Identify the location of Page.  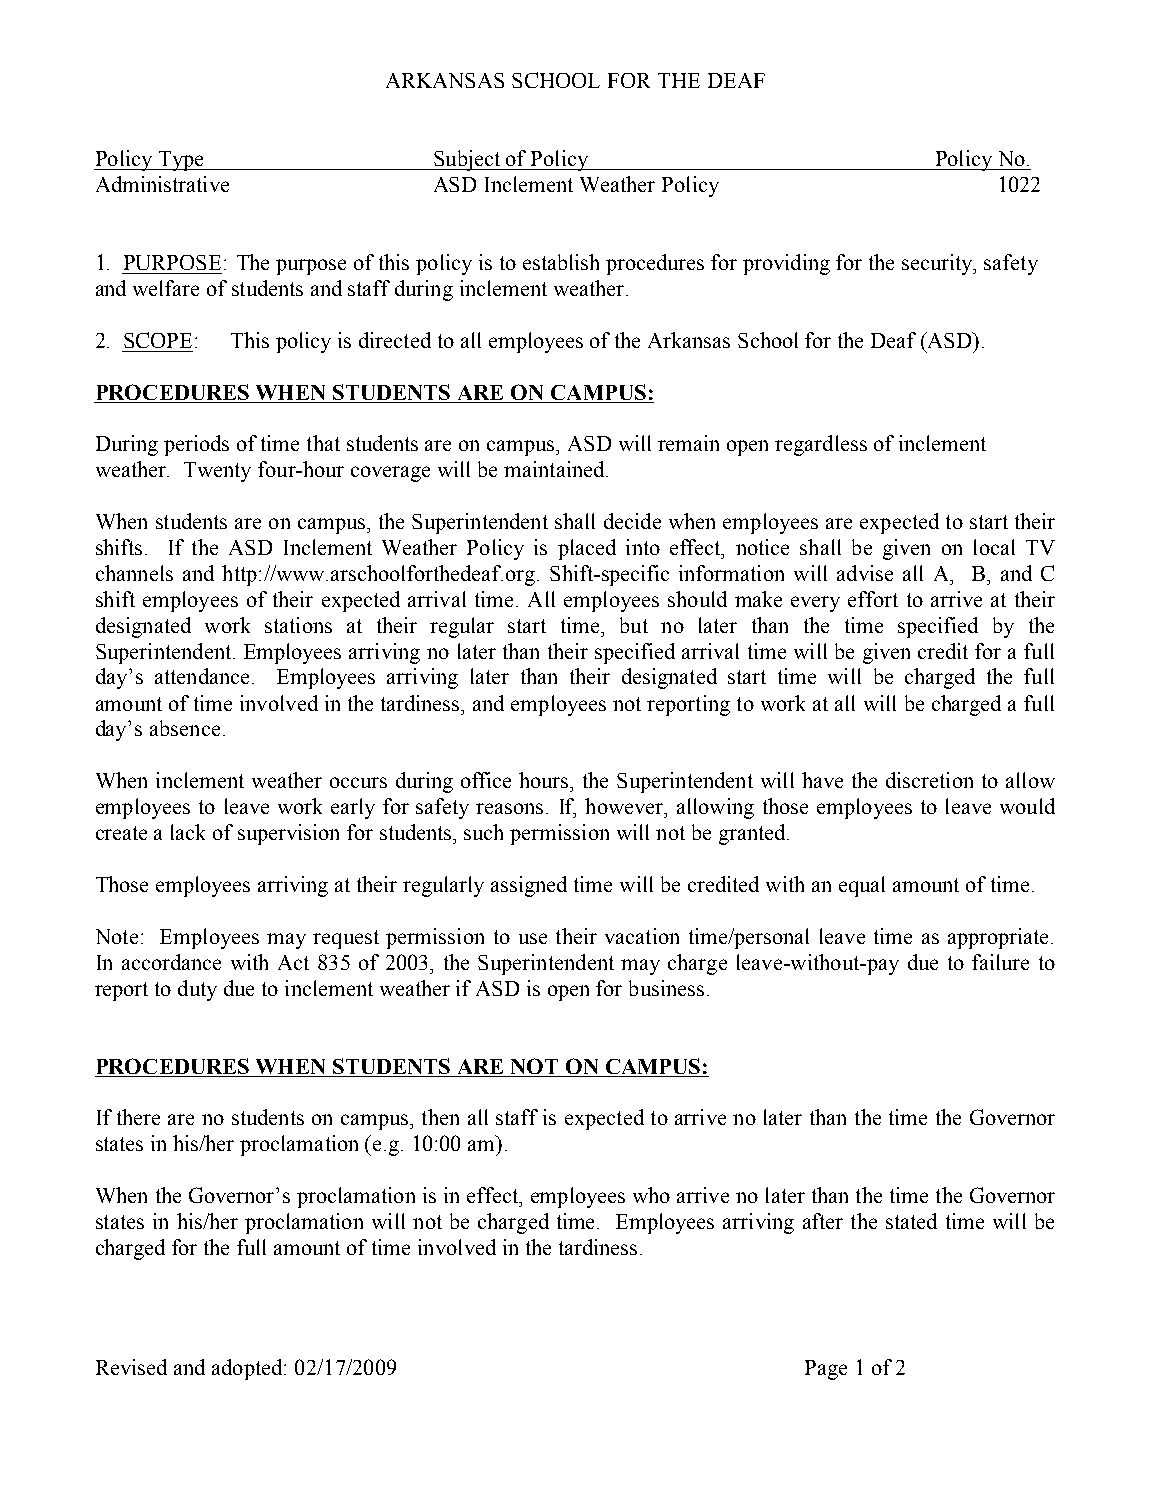
(826, 1370).
